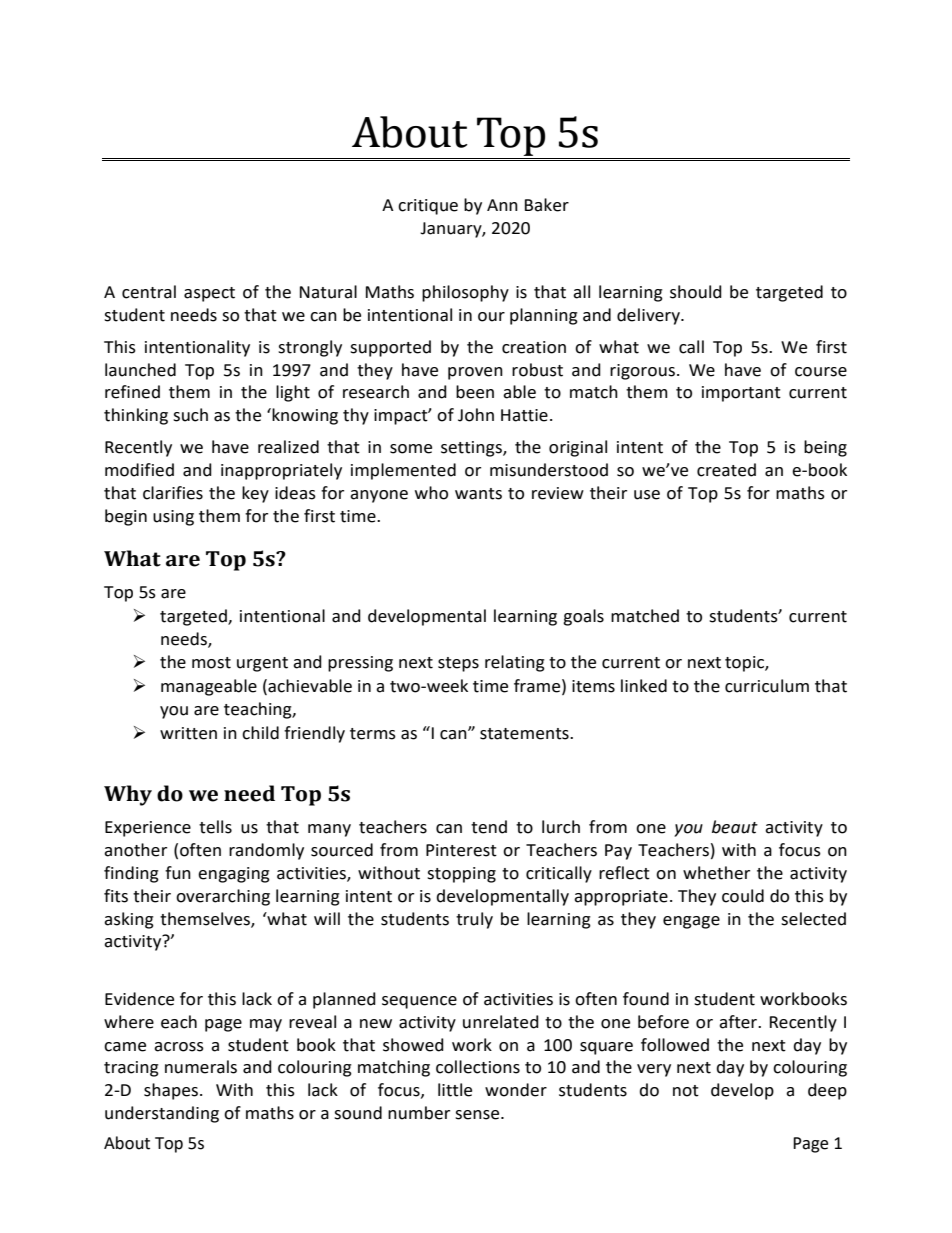  Describe the element at coordinates (696, 292) in the screenshot. I see `should` at that location.
